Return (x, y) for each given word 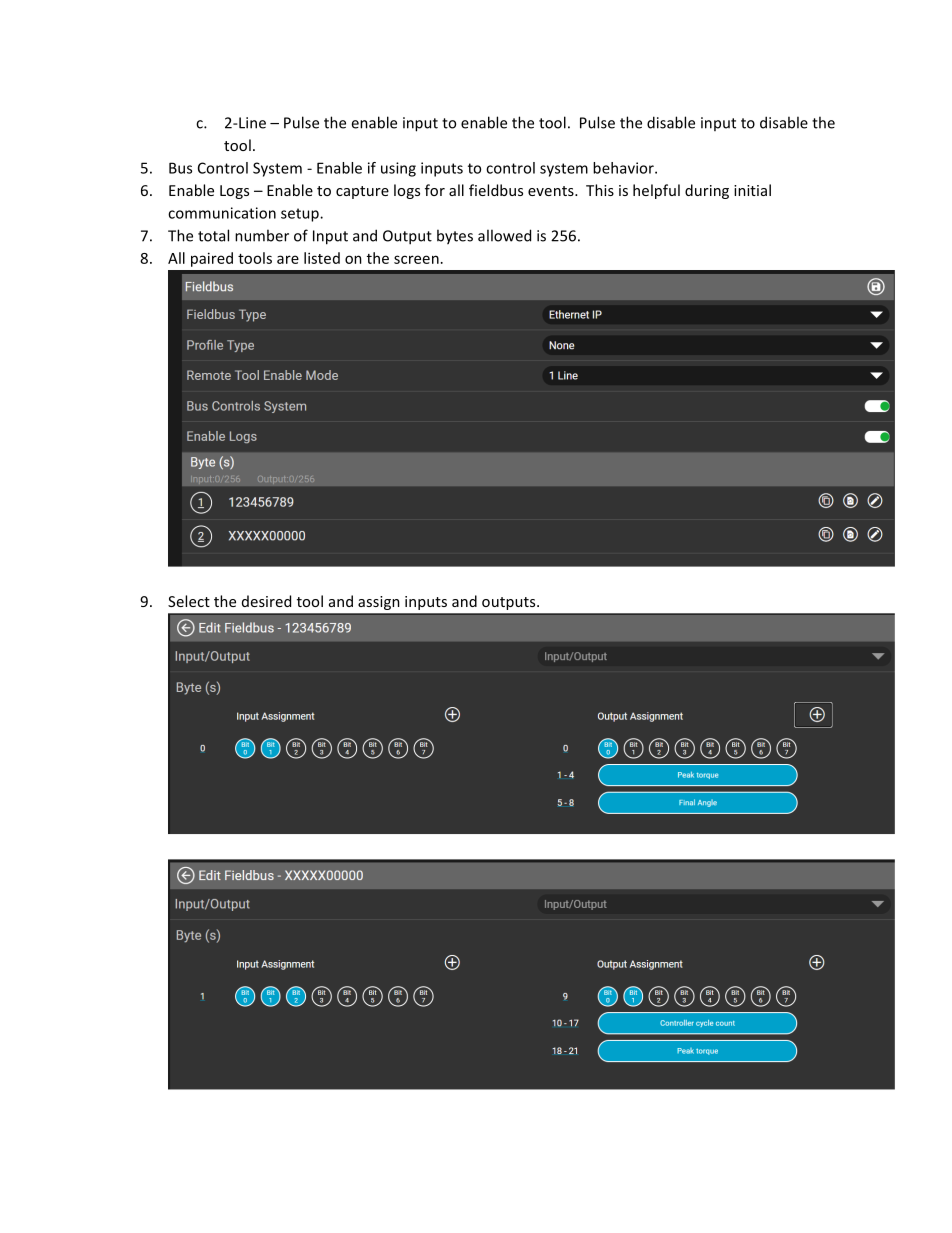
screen (416, 259)
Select (189, 601)
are (288, 259)
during (707, 191)
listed (322, 258)
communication (222, 213)
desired (266, 601)
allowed (504, 235)
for (435, 190)
